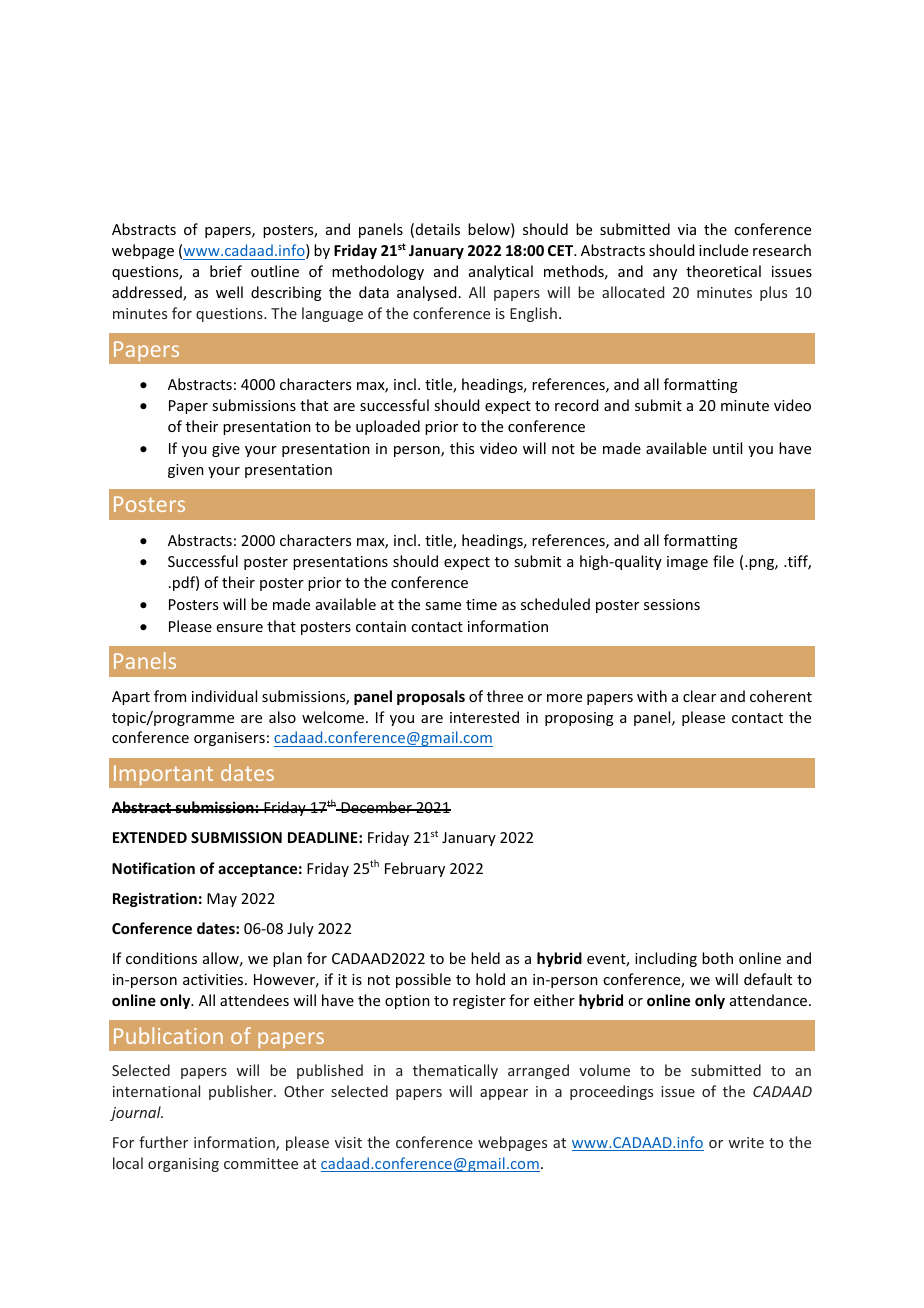 The height and width of the document is (1308, 924). I want to click on brief, so click(226, 271).
